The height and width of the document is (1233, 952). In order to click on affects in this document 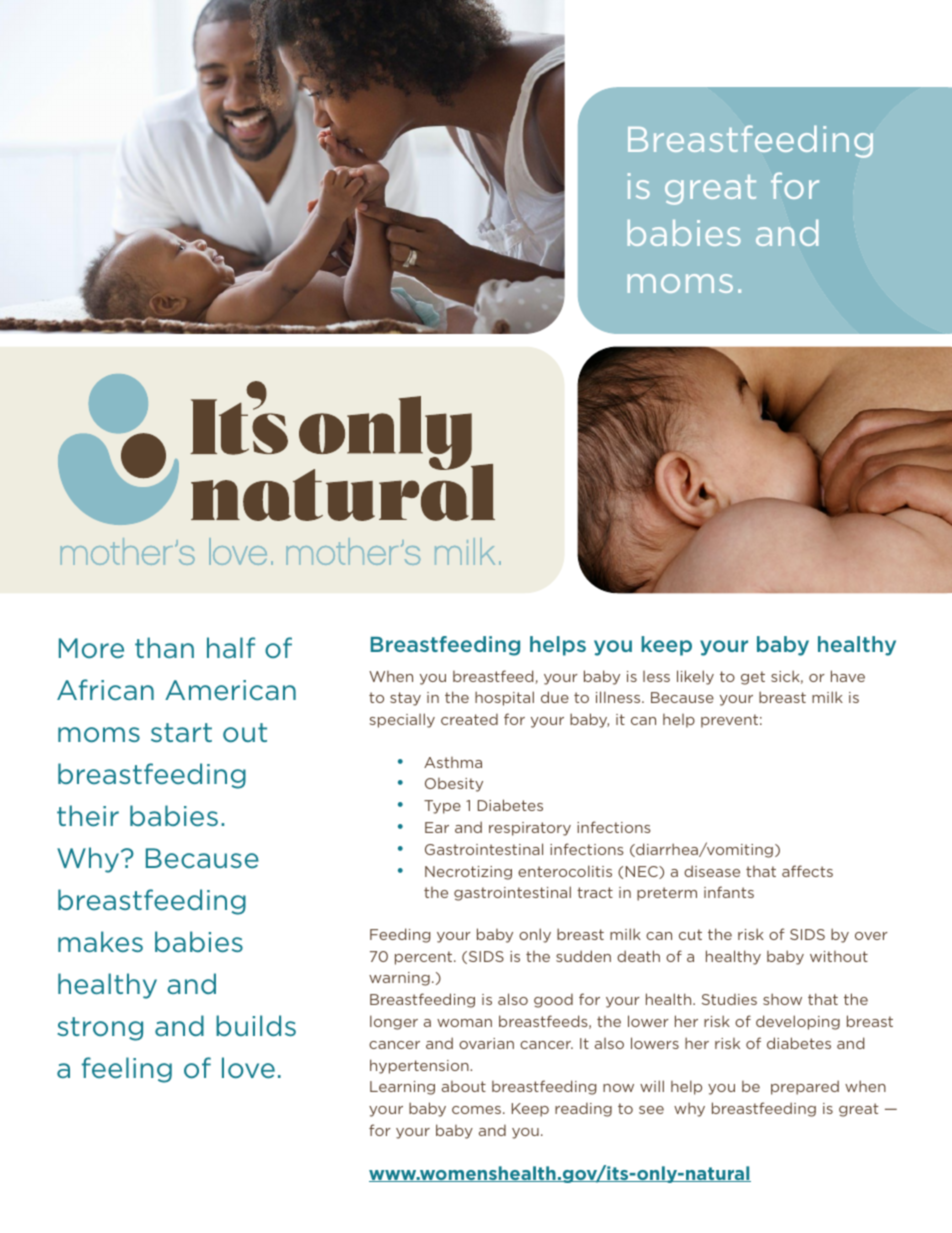, I will do `click(807, 871)`.
